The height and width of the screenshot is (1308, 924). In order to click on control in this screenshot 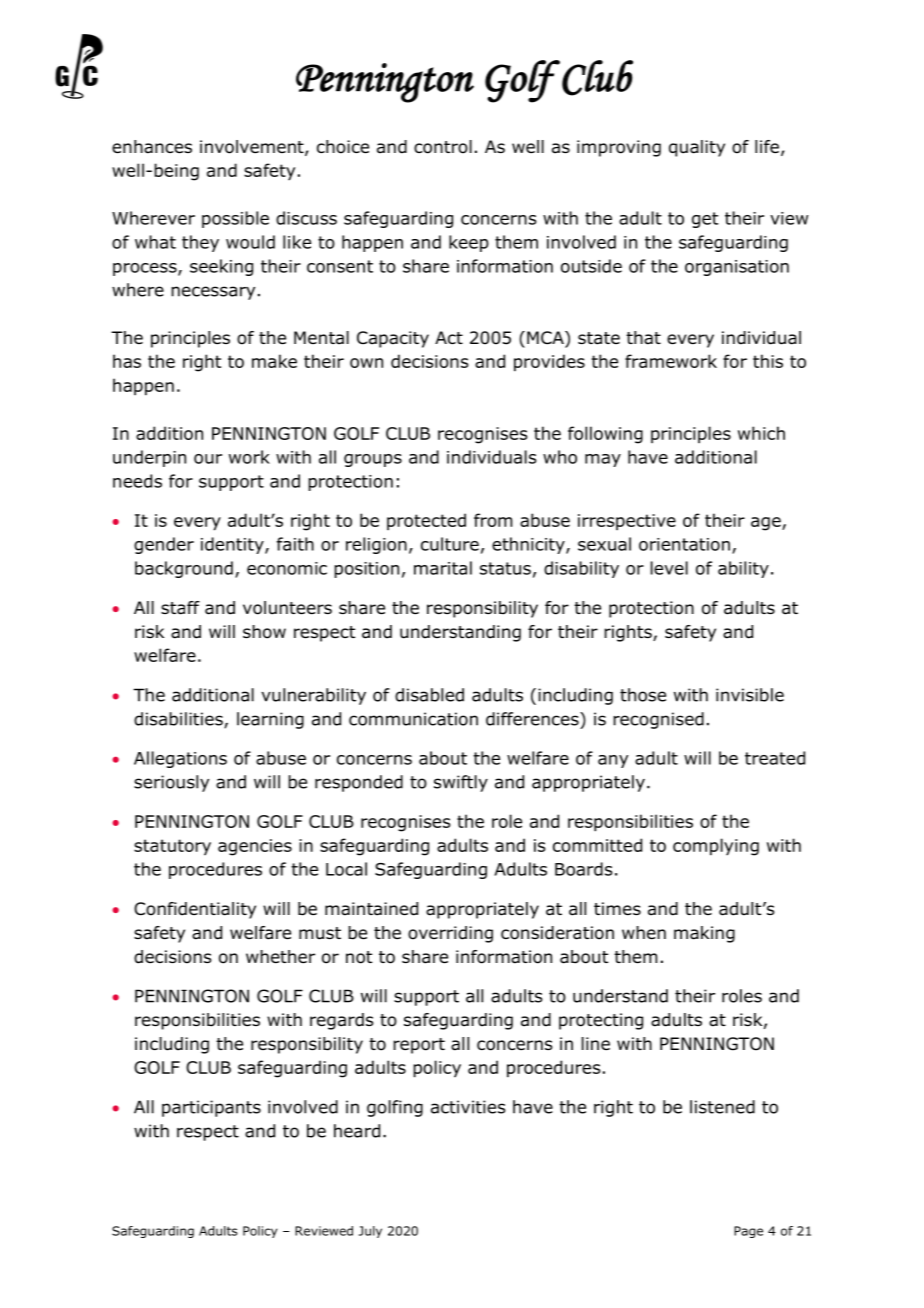, I will do `click(443, 147)`.
